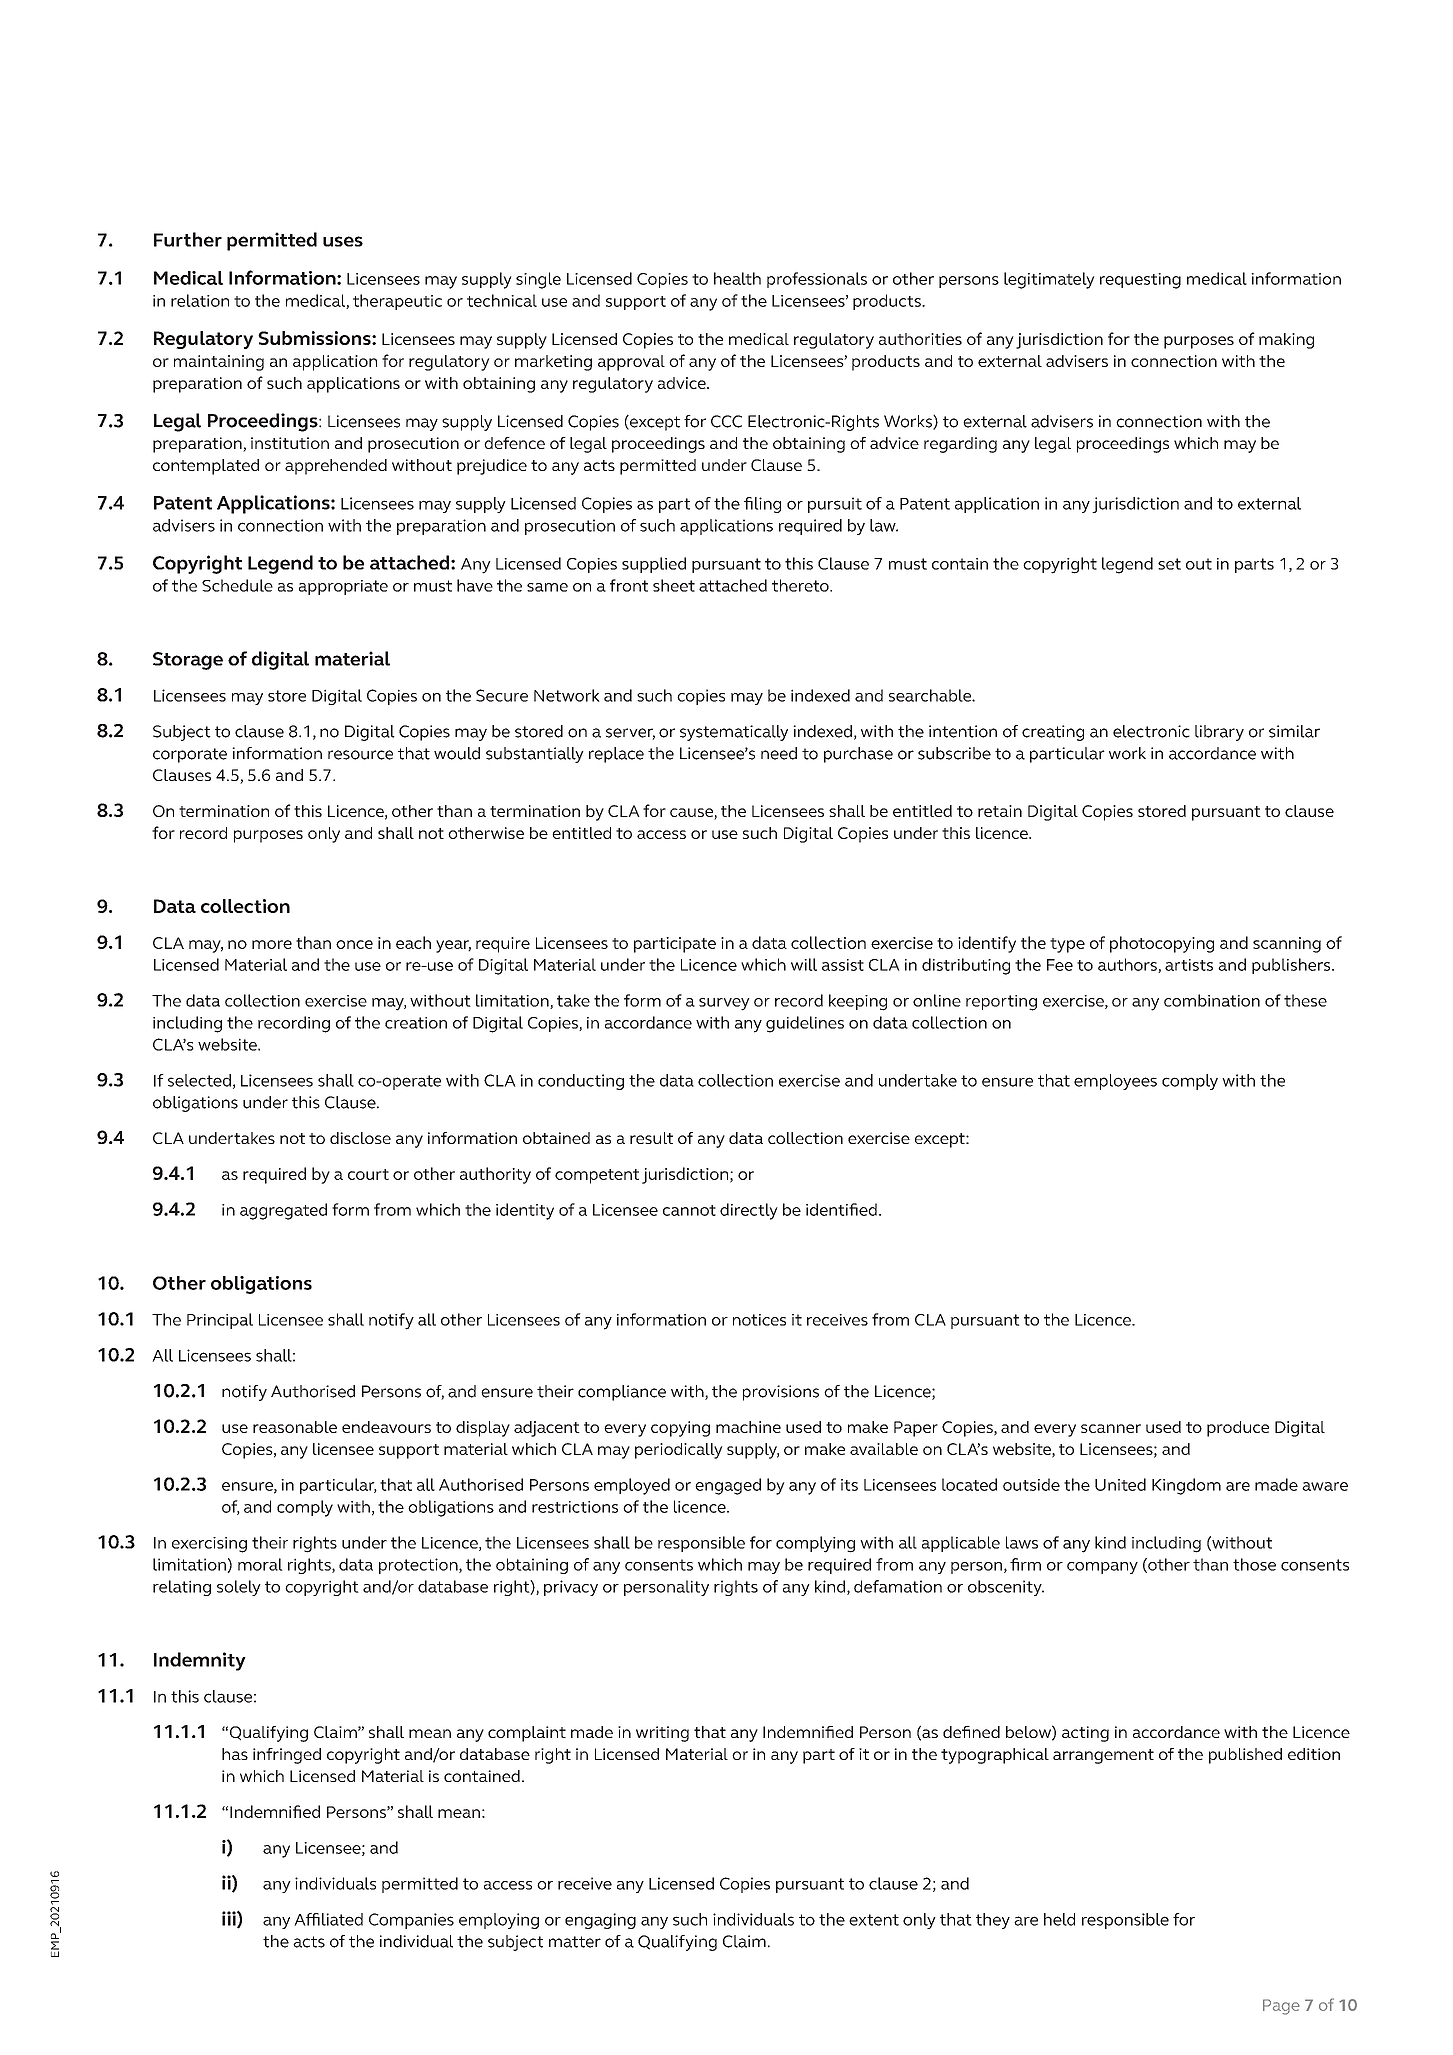 This page has height=2055, width=1453. What do you see at coordinates (360, 755) in the page?
I see `resource` at bounding box center [360, 755].
